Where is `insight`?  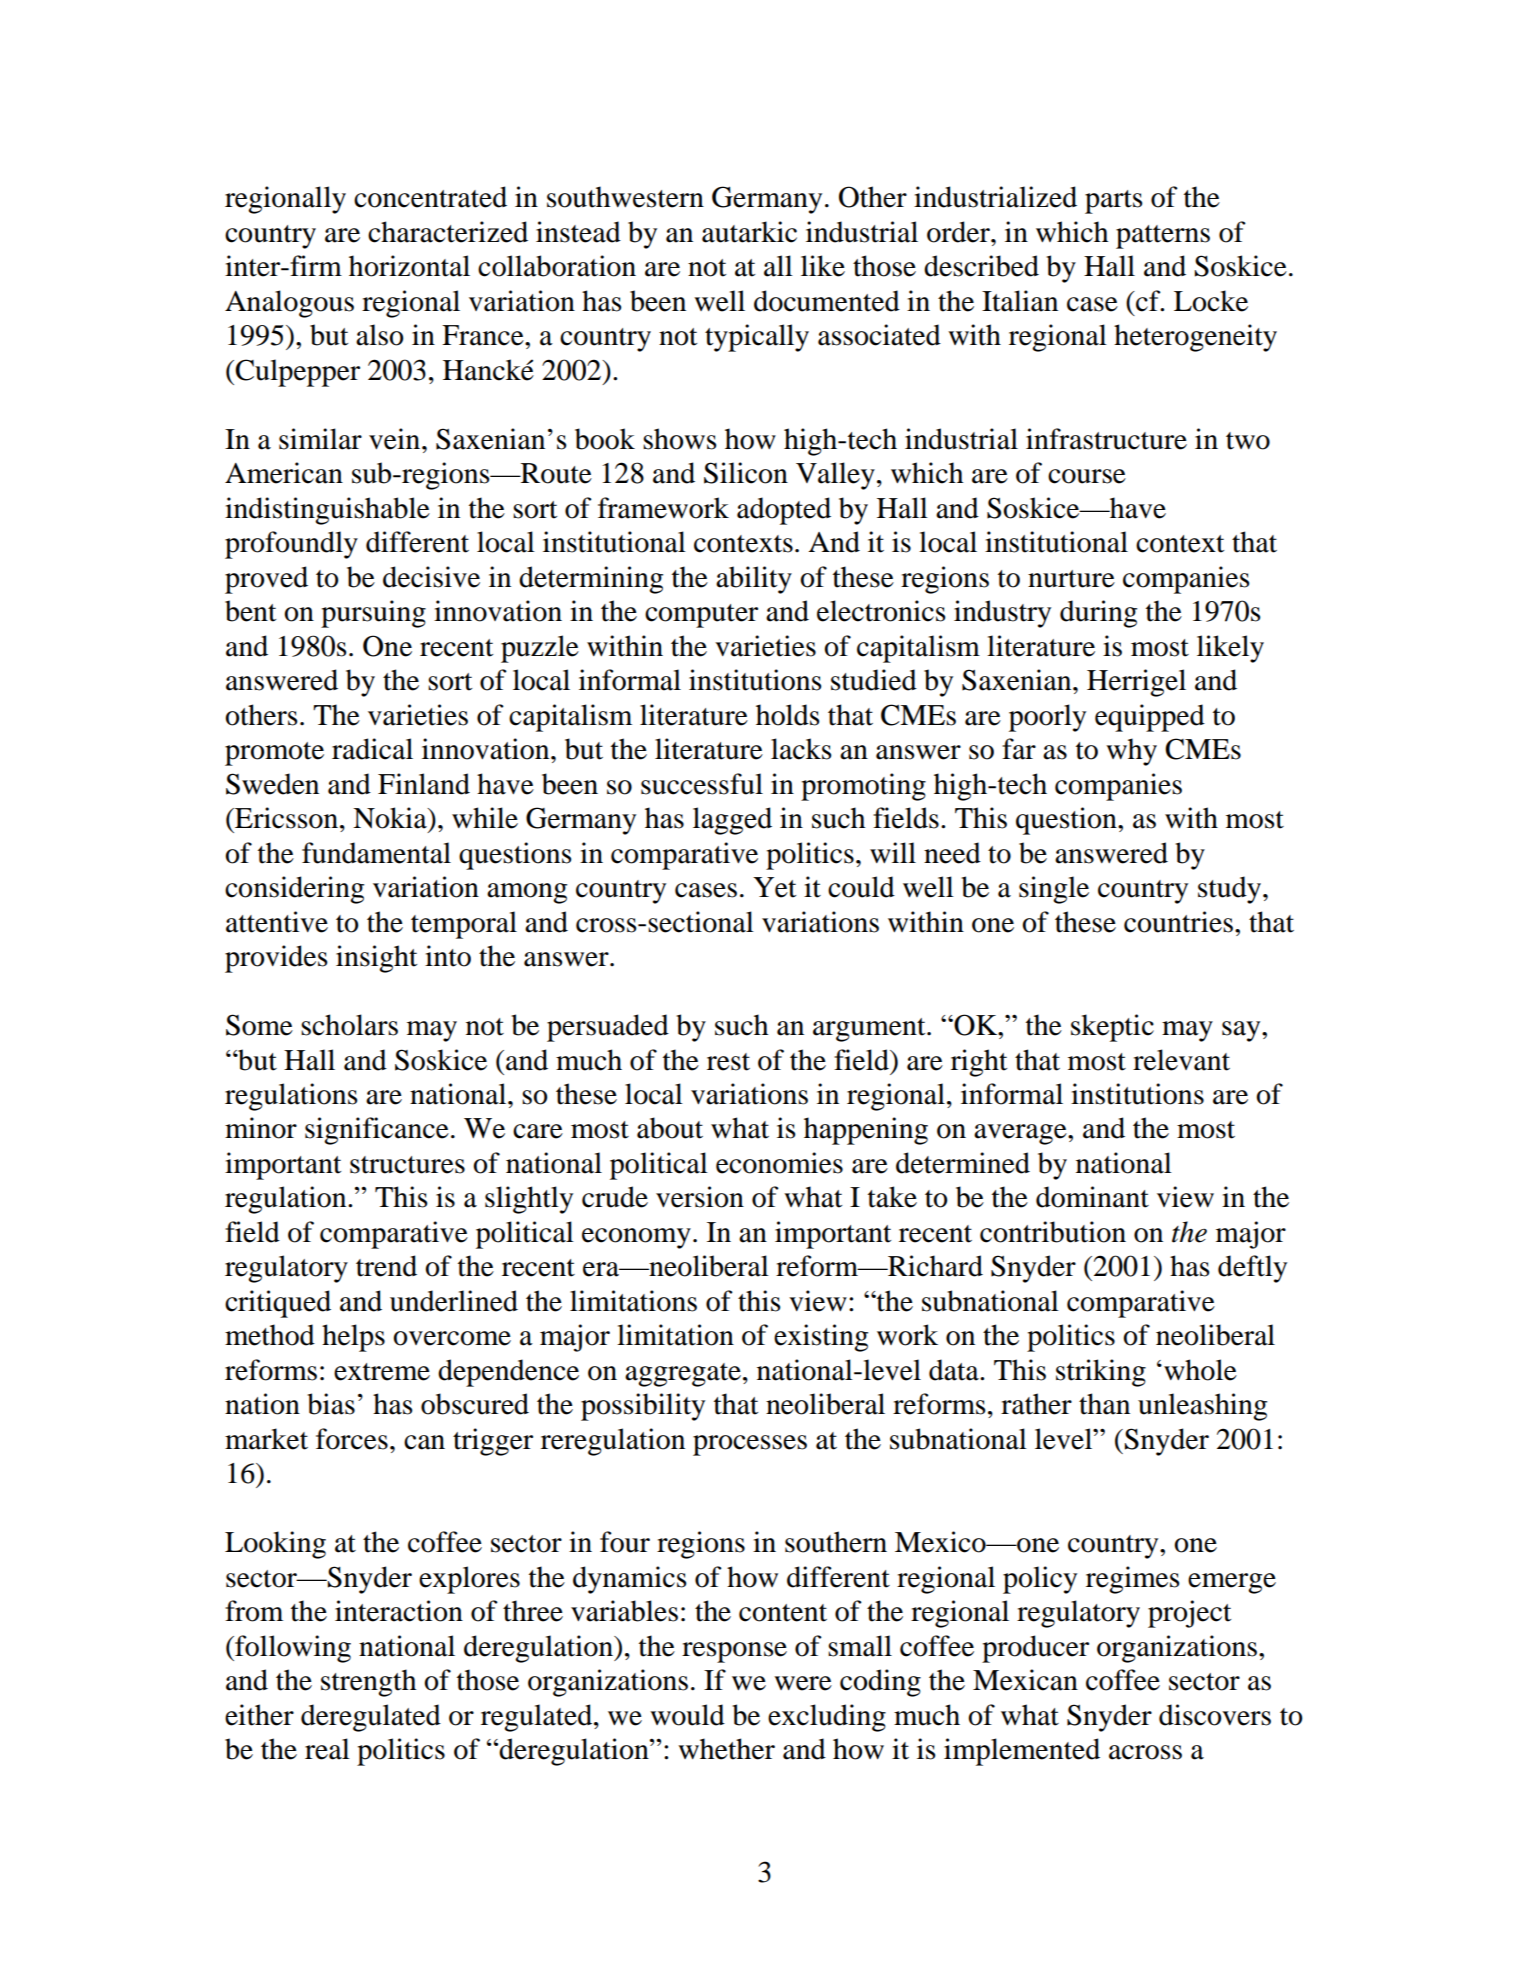 insight is located at coordinates (376, 959).
